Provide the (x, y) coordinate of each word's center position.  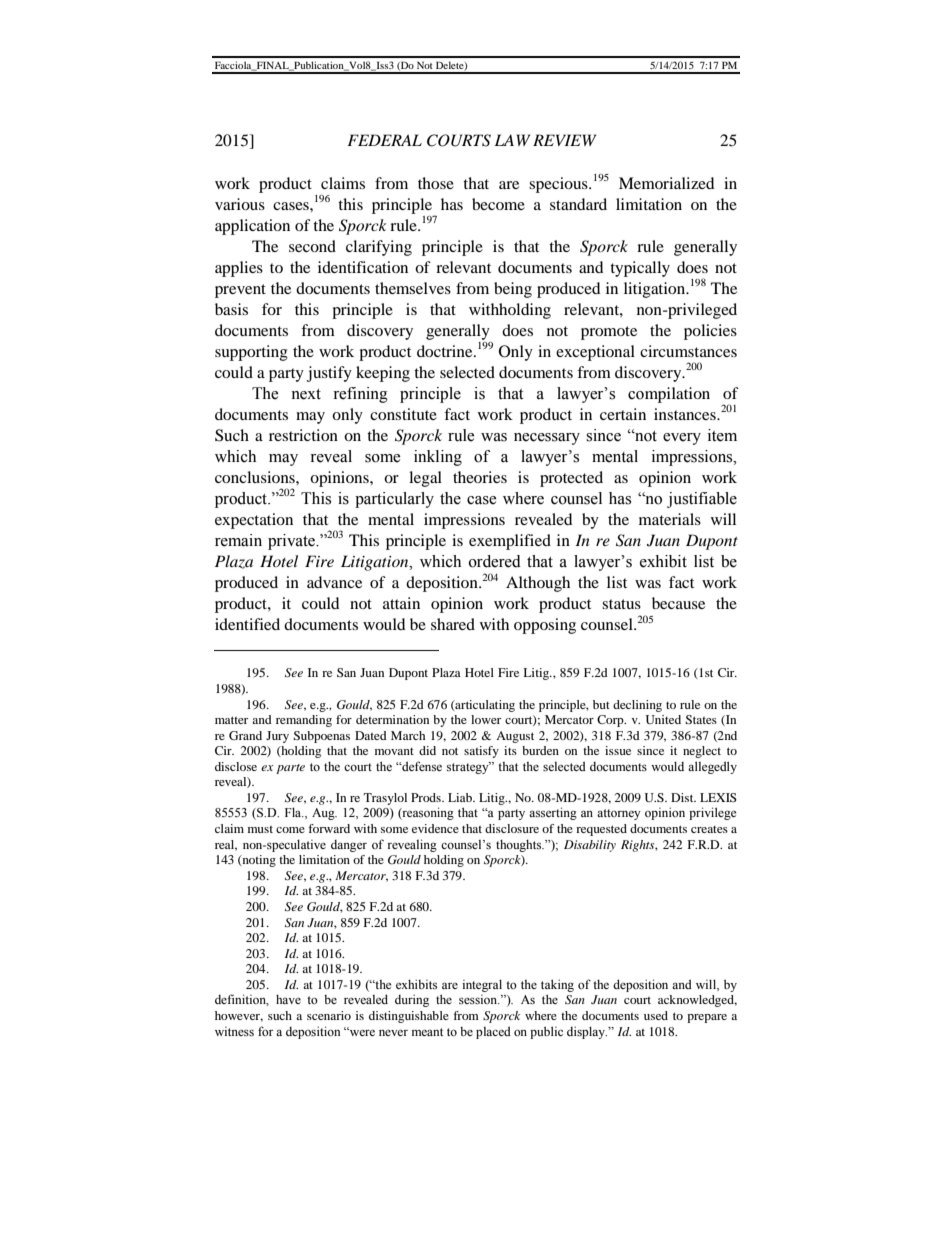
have (288, 999)
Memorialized (667, 183)
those (436, 183)
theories (480, 477)
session (479, 999)
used (656, 1015)
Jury (277, 737)
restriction (303, 435)
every (682, 439)
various (240, 204)
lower (486, 719)
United (663, 719)
